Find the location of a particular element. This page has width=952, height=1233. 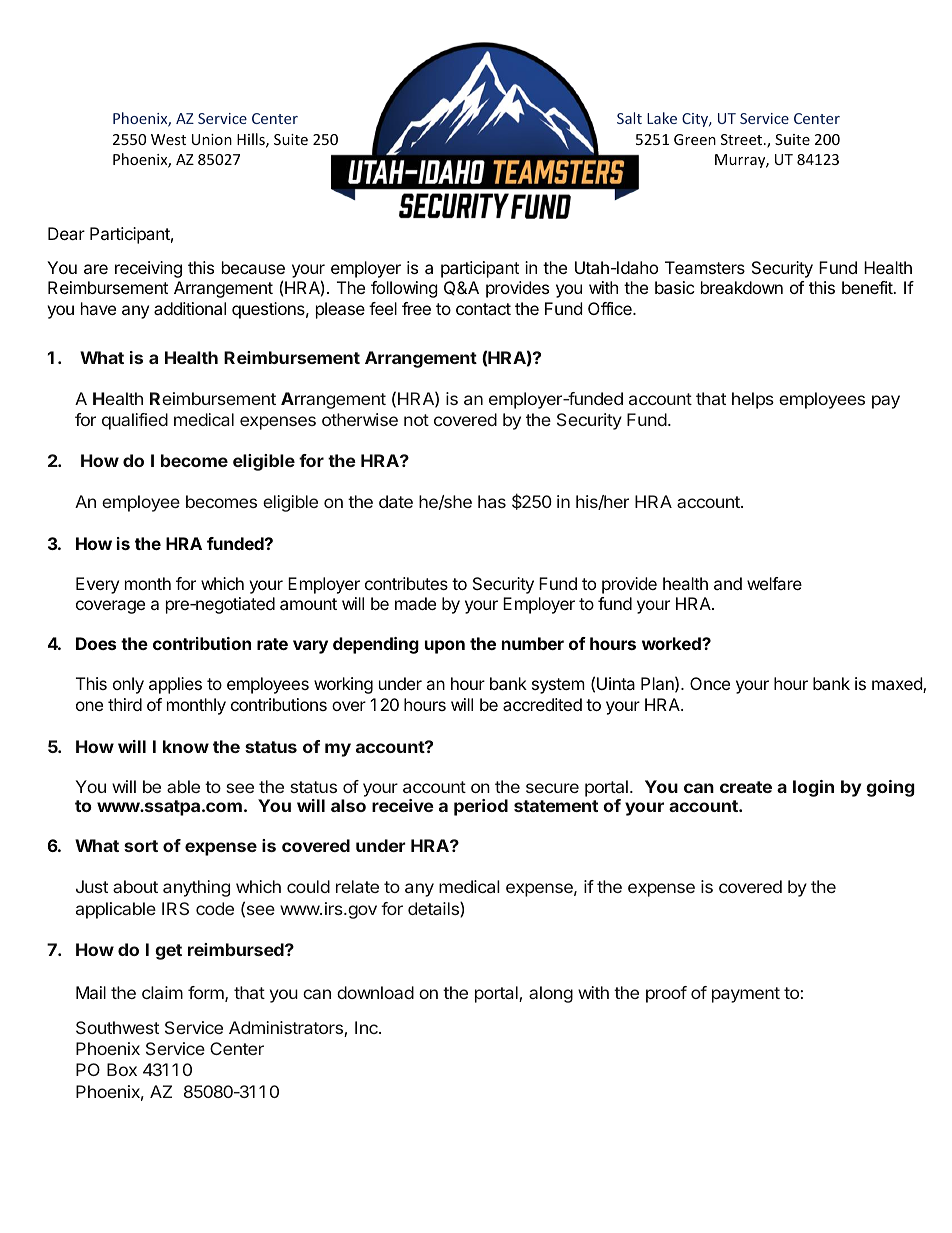

payment is located at coordinates (746, 995).
